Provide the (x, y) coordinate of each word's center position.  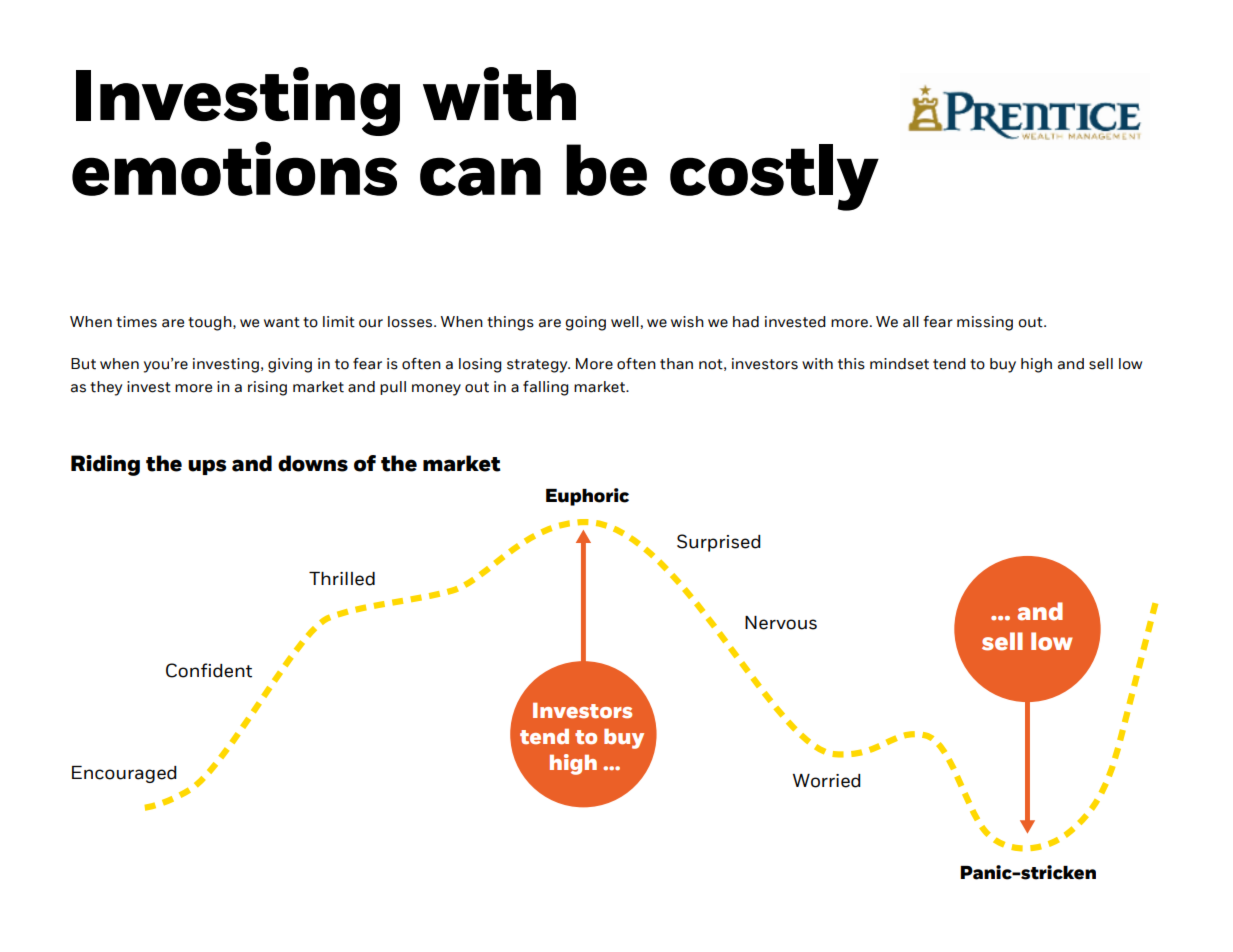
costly (774, 177)
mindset (899, 364)
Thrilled (342, 579)
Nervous (781, 623)
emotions (234, 168)
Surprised (719, 543)
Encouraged (124, 774)
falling (546, 388)
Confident (209, 670)
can (480, 176)
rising (267, 388)
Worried (827, 781)
